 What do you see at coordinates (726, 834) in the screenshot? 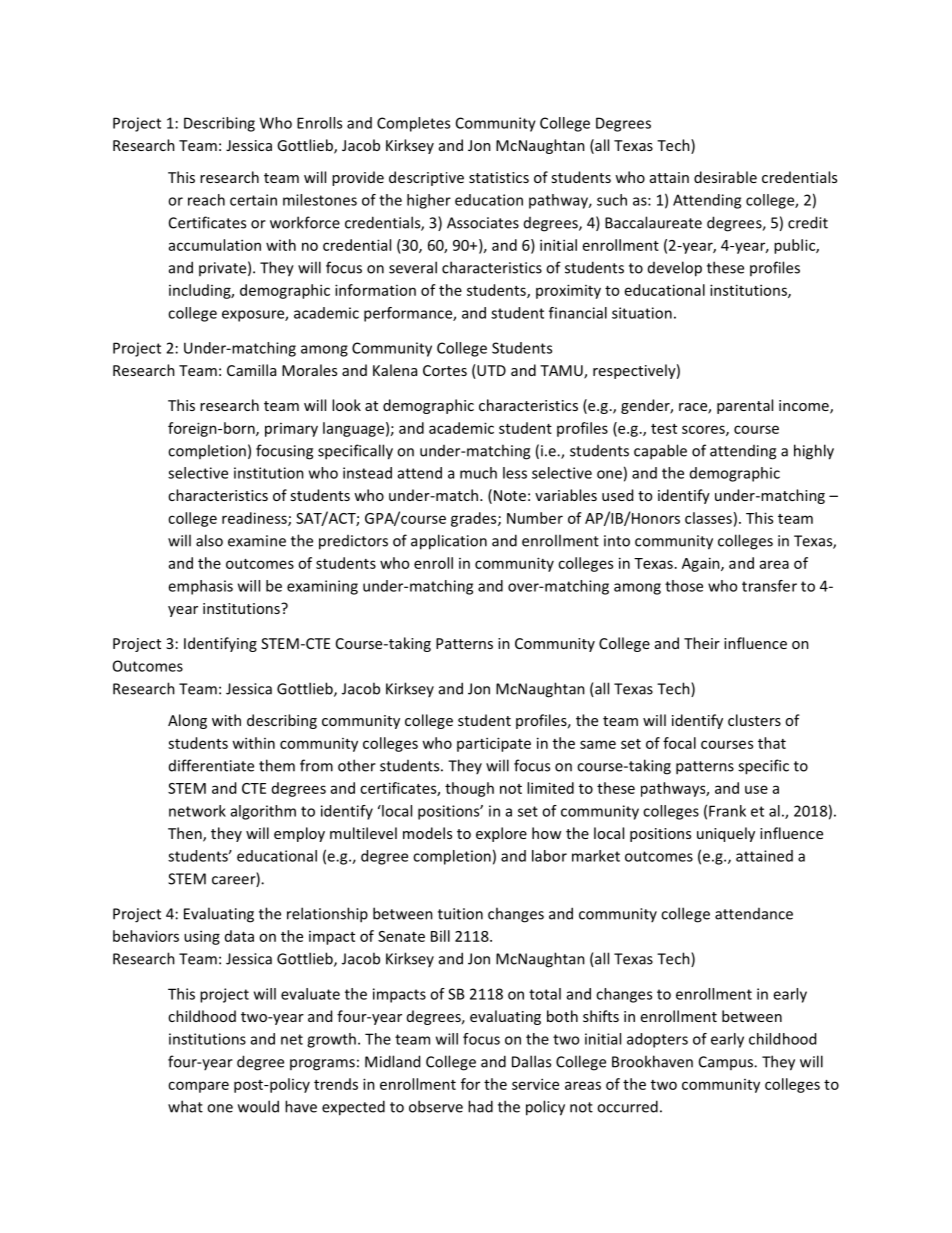
I see `uniquely` at bounding box center [726, 834].
